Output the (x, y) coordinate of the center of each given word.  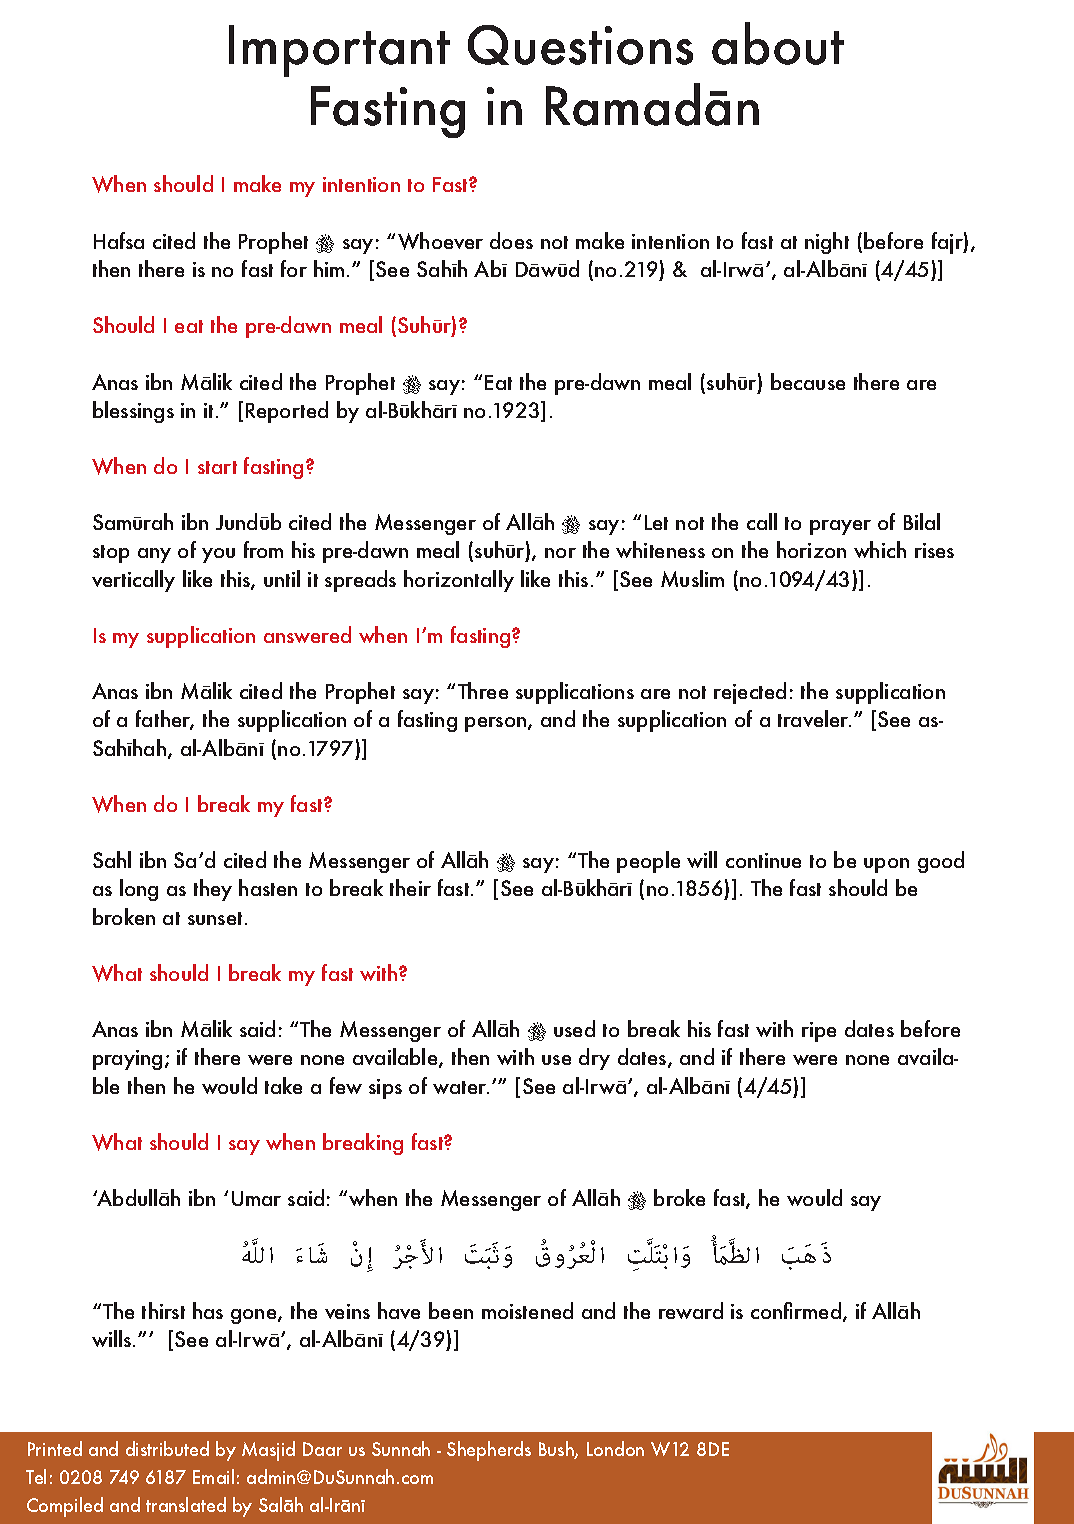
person (497, 724)
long (139, 890)
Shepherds (489, 1451)
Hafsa (119, 240)
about (778, 43)
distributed (167, 1448)
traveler (814, 718)
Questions (580, 45)
